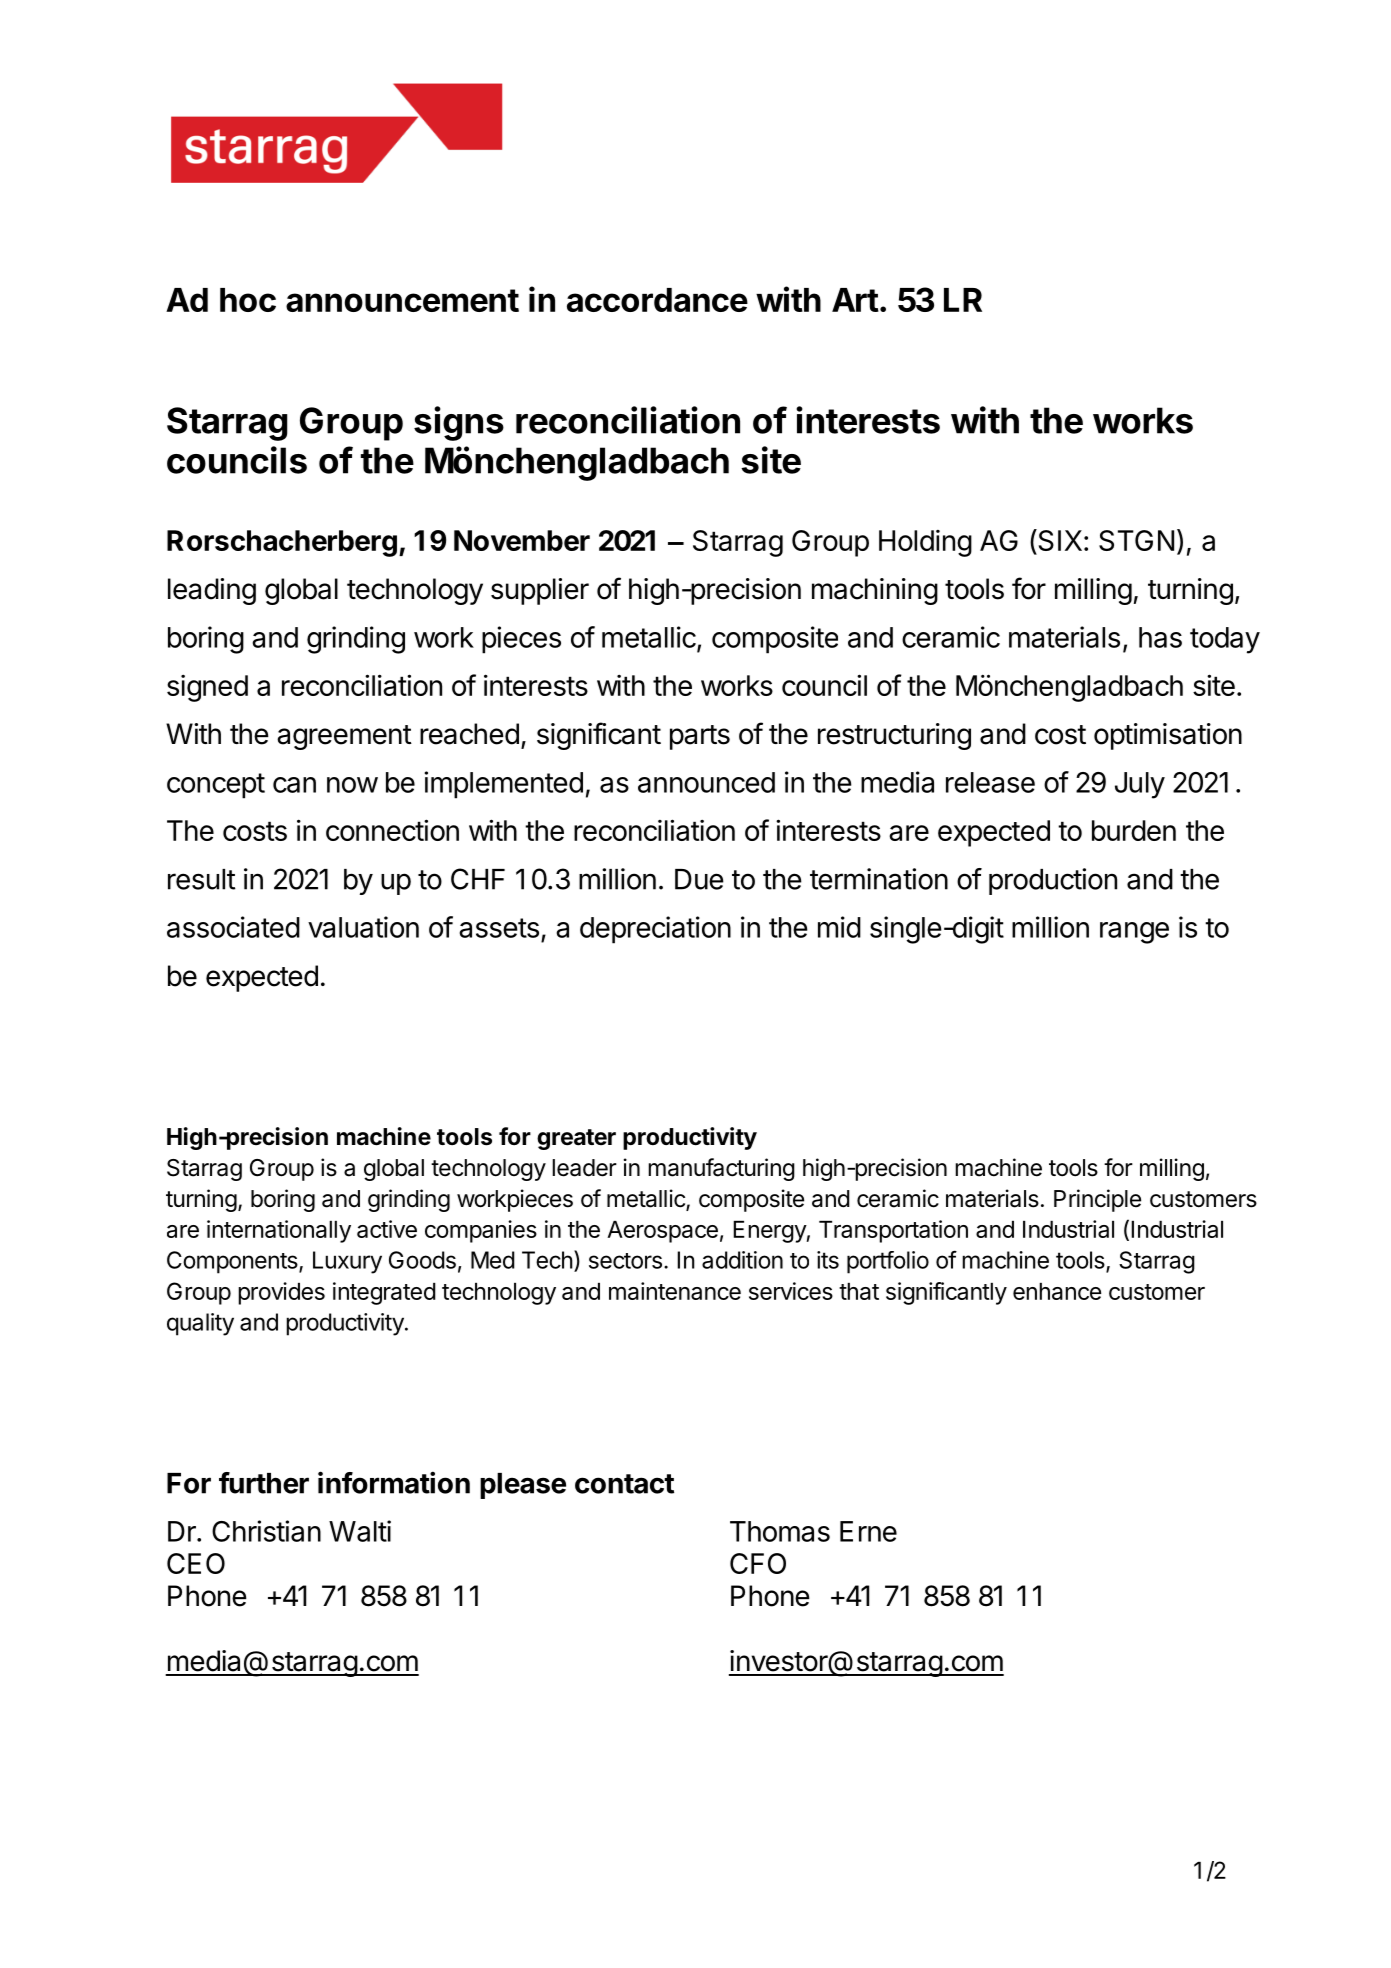  What do you see at coordinates (248, 300) in the screenshot?
I see `hoc` at bounding box center [248, 300].
